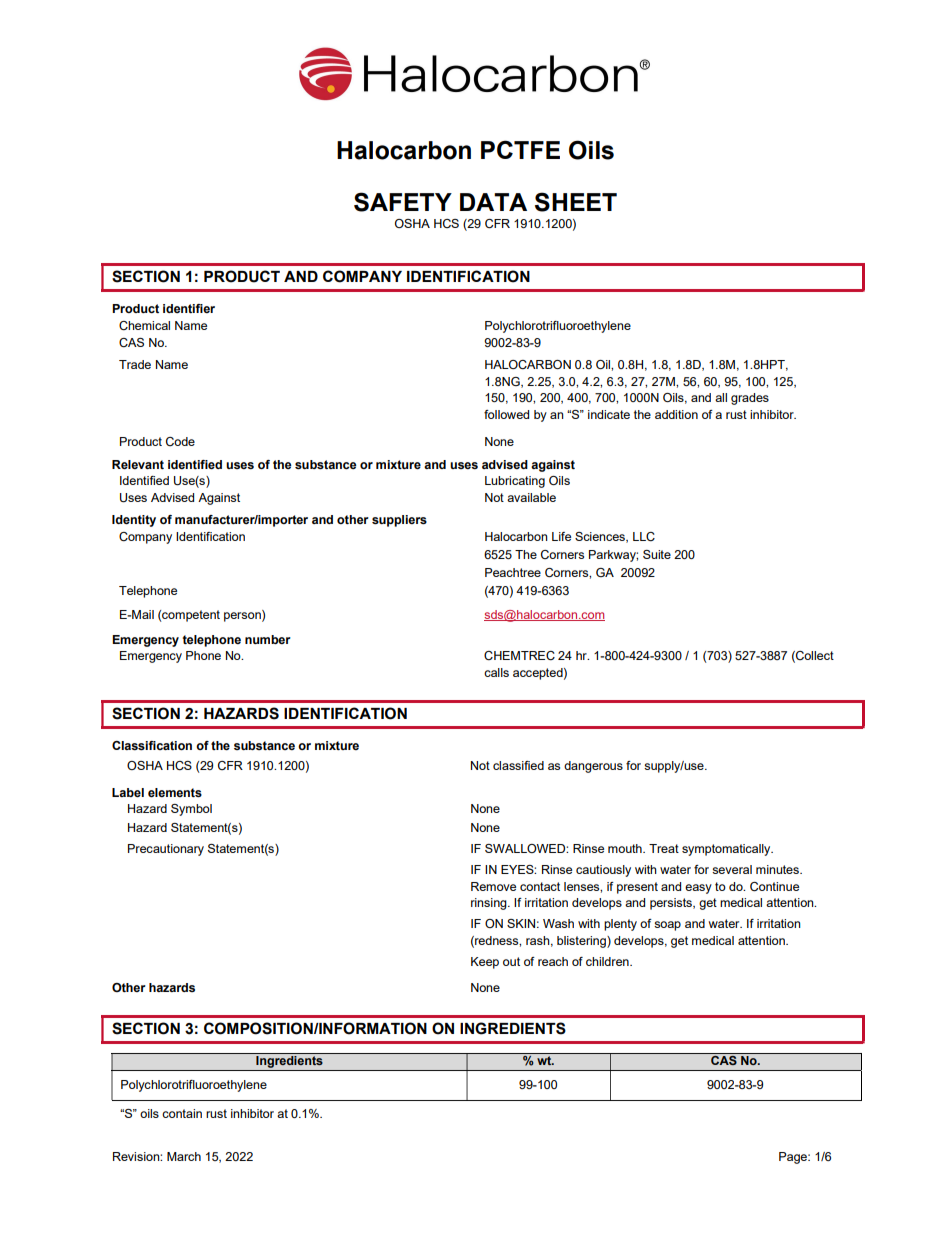 The height and width of the screenshot is (1233, 952). I want to click on Remove, so click(493, 886).
